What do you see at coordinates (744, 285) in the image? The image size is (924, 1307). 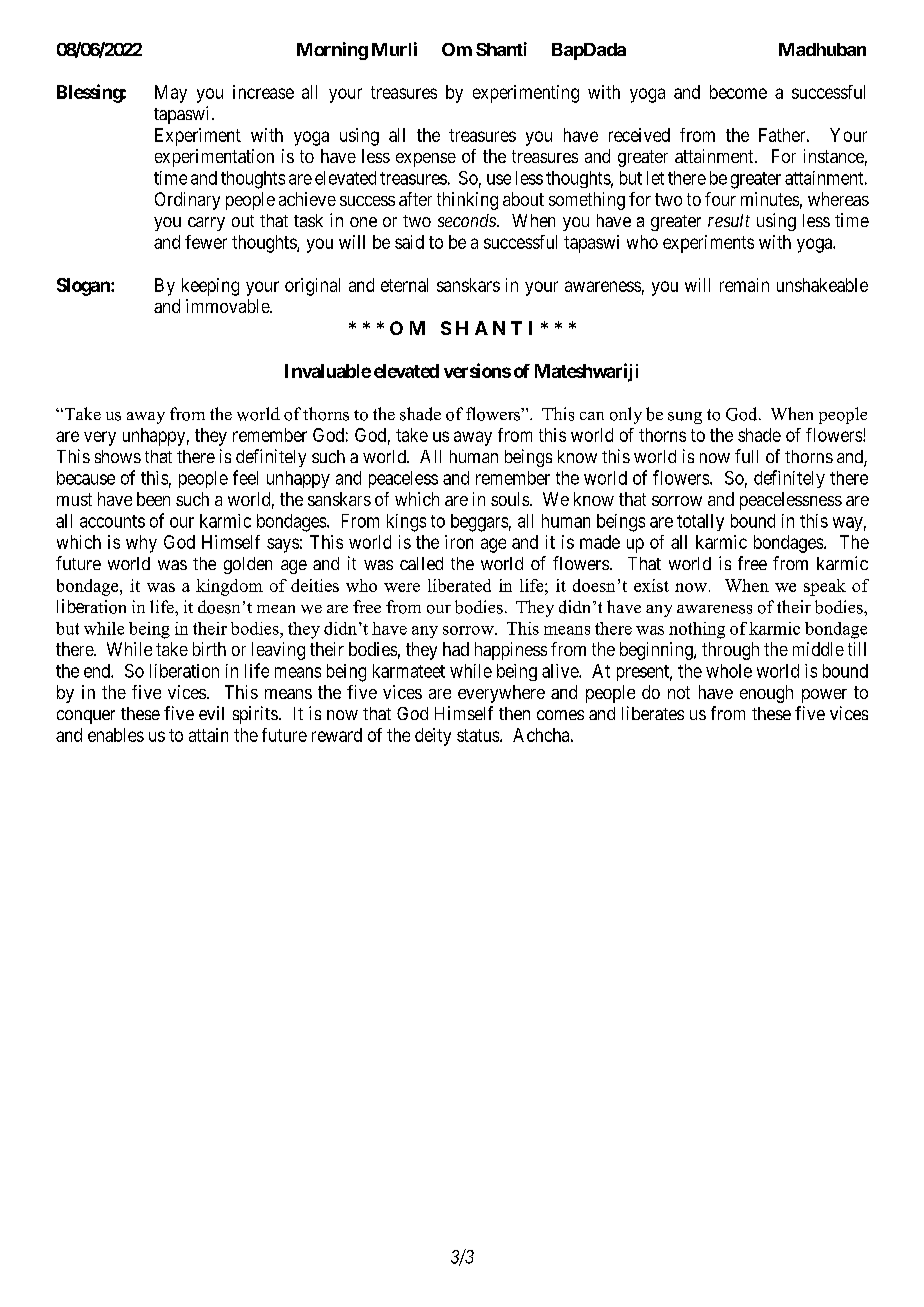 I see `remain` at bounding box center [744, 285].
